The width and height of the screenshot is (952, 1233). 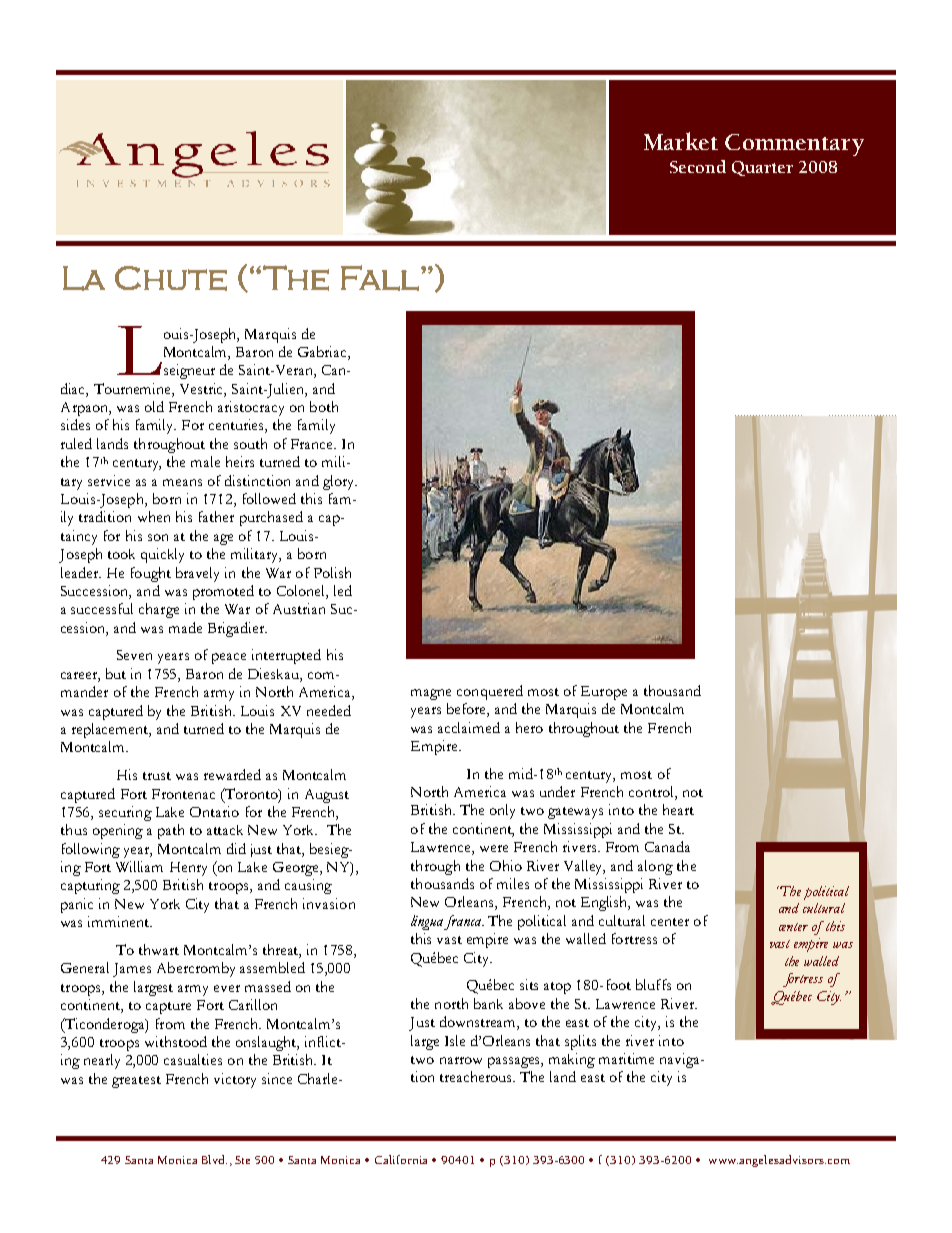 What do you see at coordinates (171, 278) in the screenshot?
I see `Chute` at bounding box center [171, 278].
